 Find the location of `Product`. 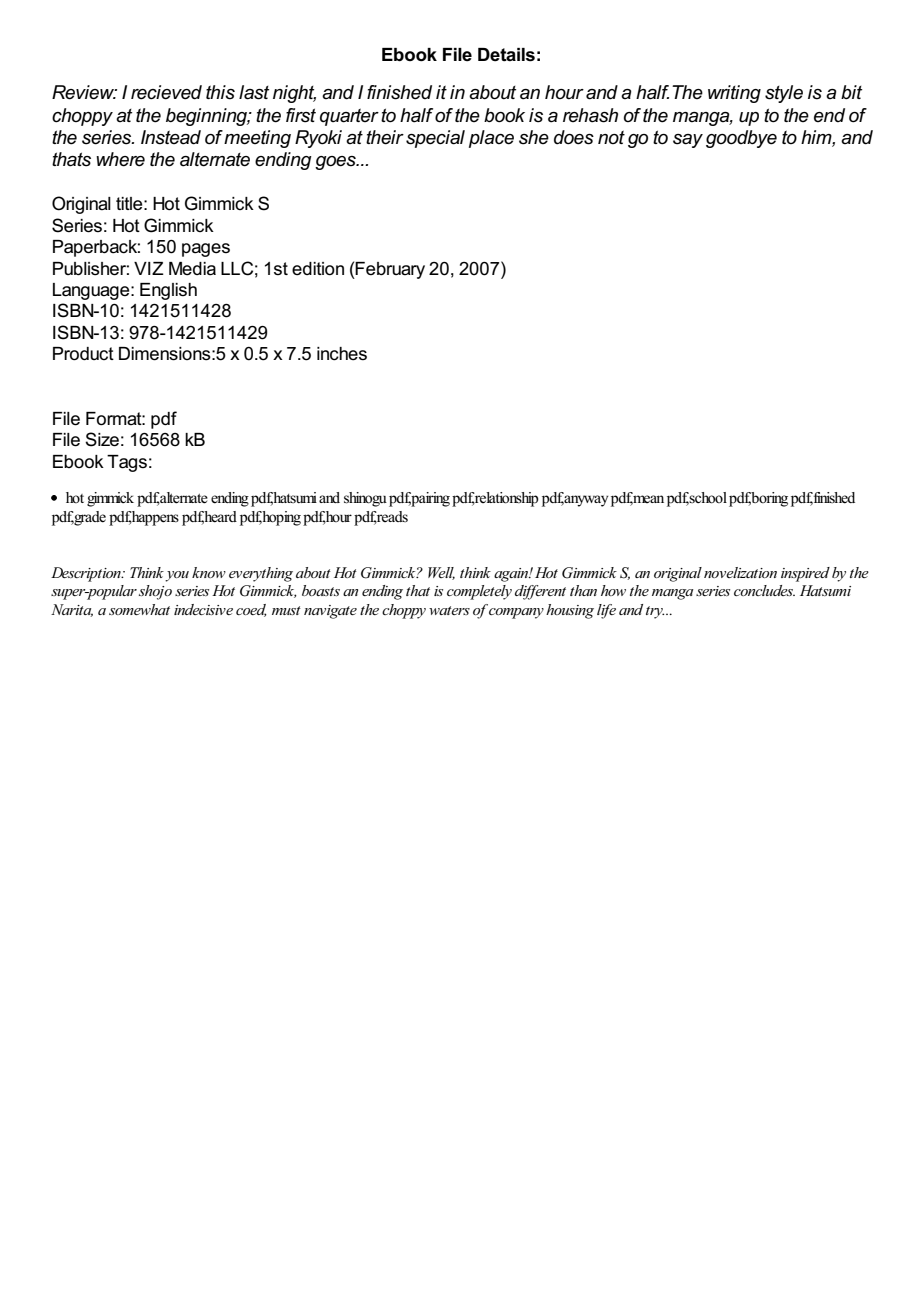

Product is located at coordinates (83, 354).
